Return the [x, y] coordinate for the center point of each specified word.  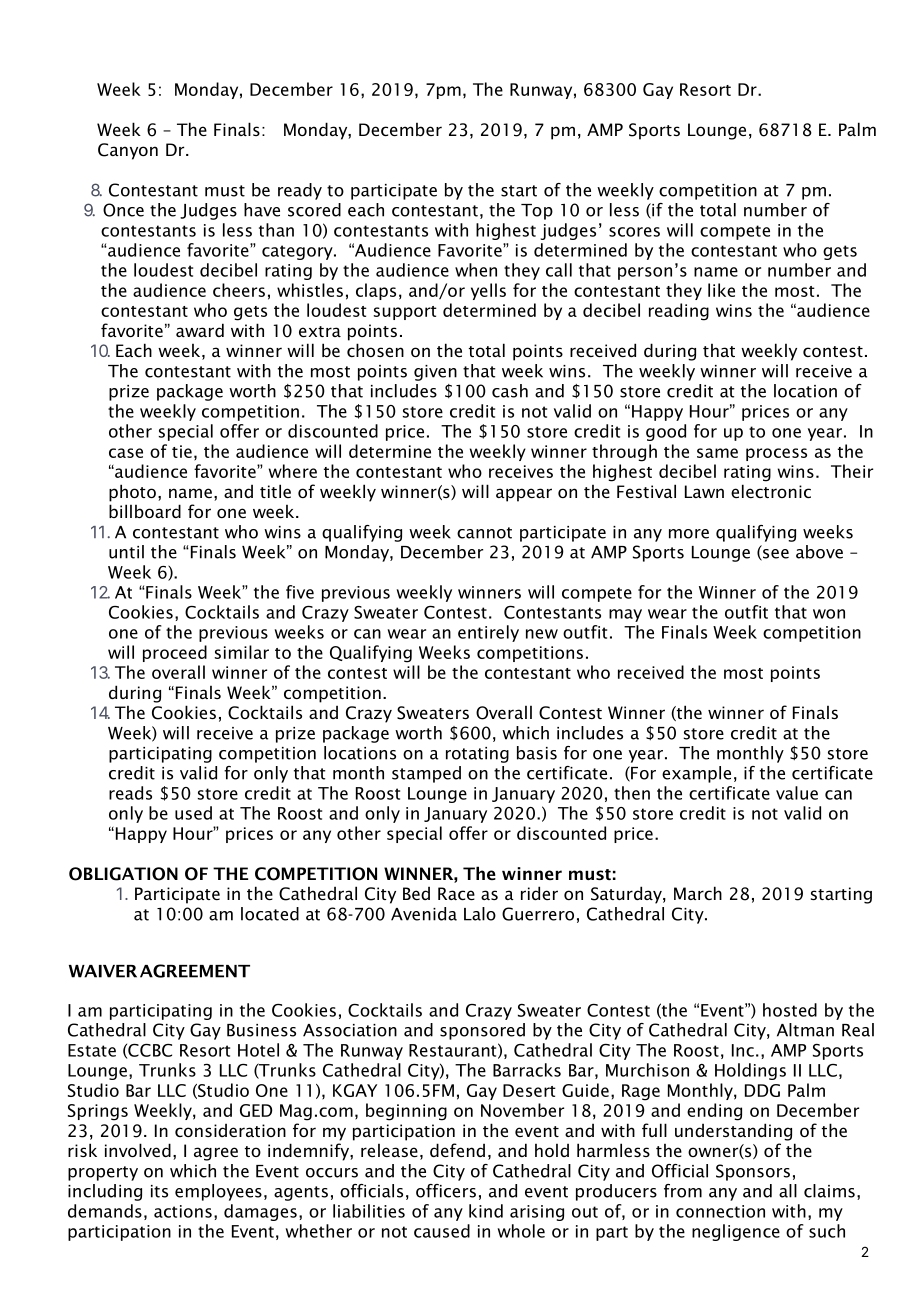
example [696, 774]
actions [183, 1211]
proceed [175, 653]
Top [537, 212]
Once [123, 210]
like [721, 290]
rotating [477, 755]
